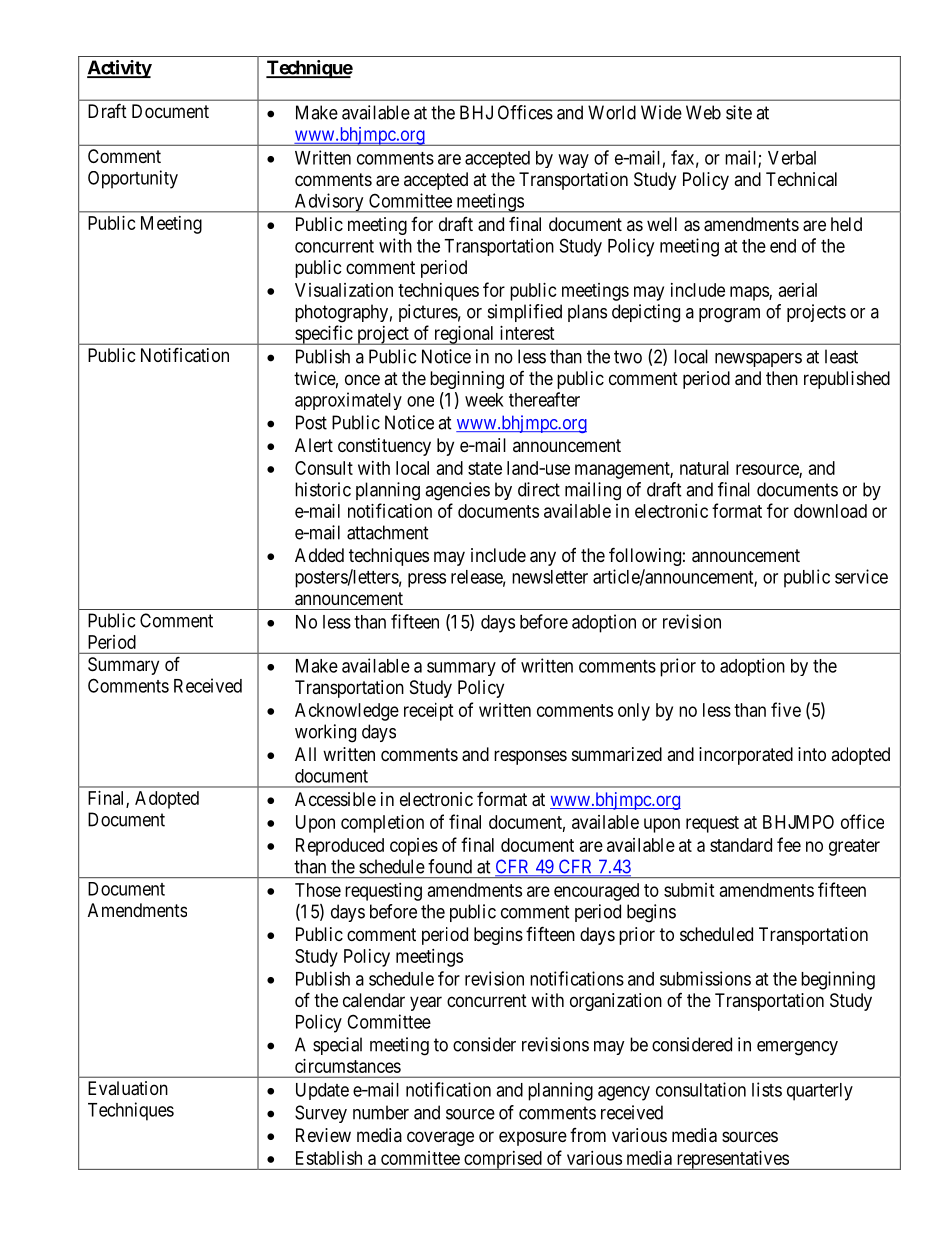 This page has height=1233, width=952. What do you see at coordinates (533, 1138) in the page?
I see `exposure` at bounding box center [533, 1138].
